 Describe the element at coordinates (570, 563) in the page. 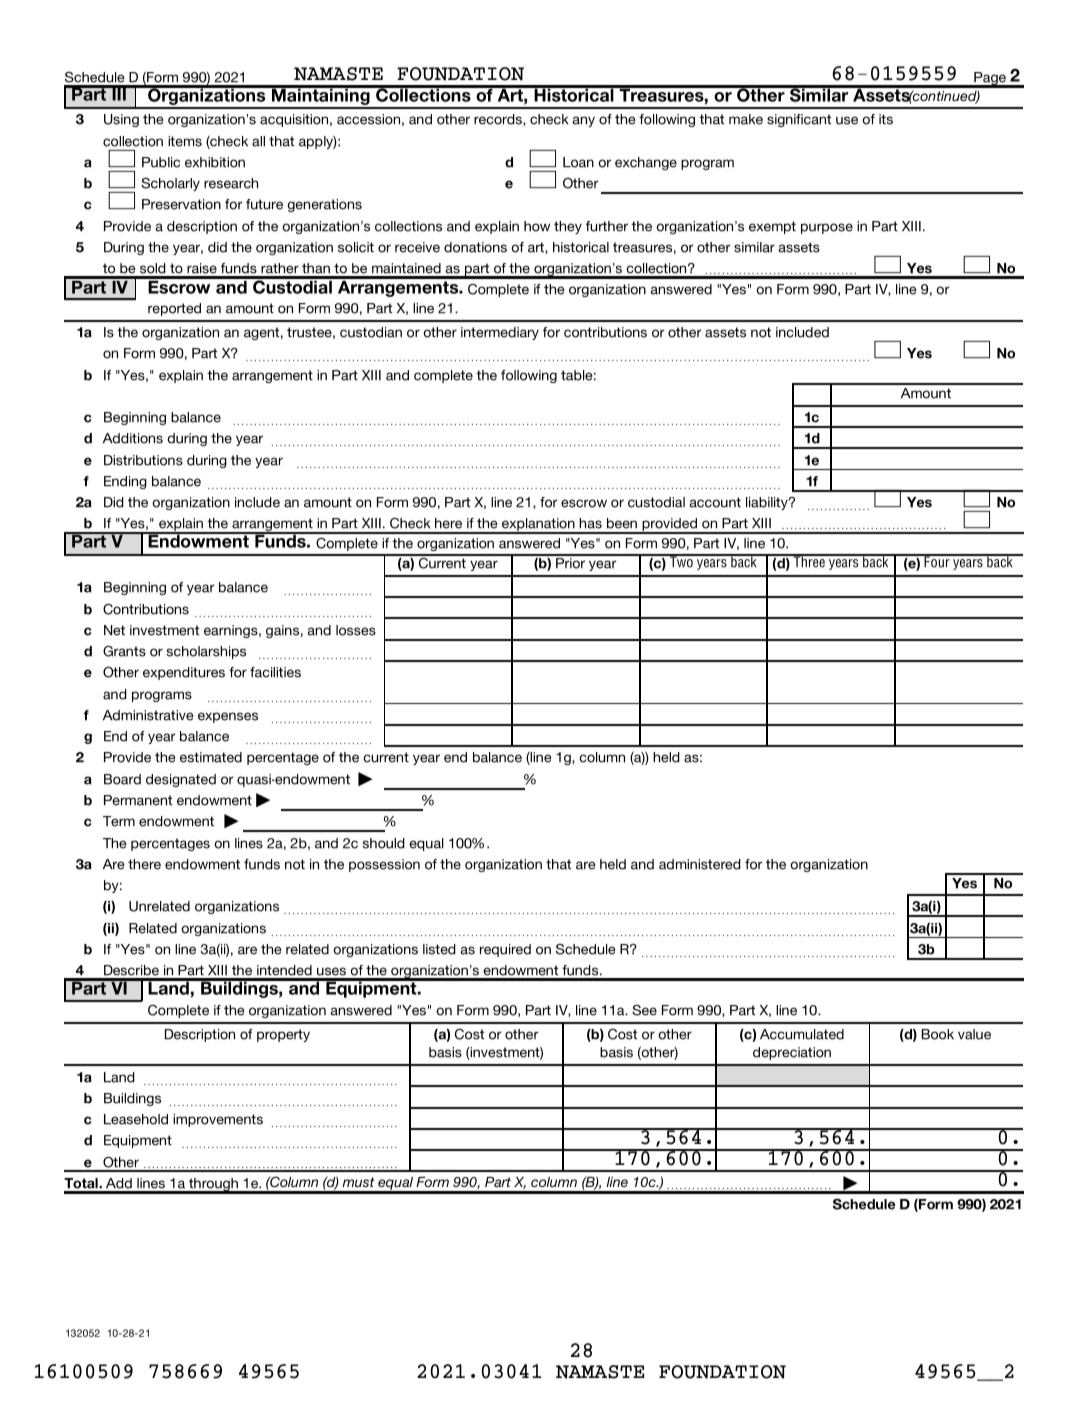

I see `Prior` at that location.
